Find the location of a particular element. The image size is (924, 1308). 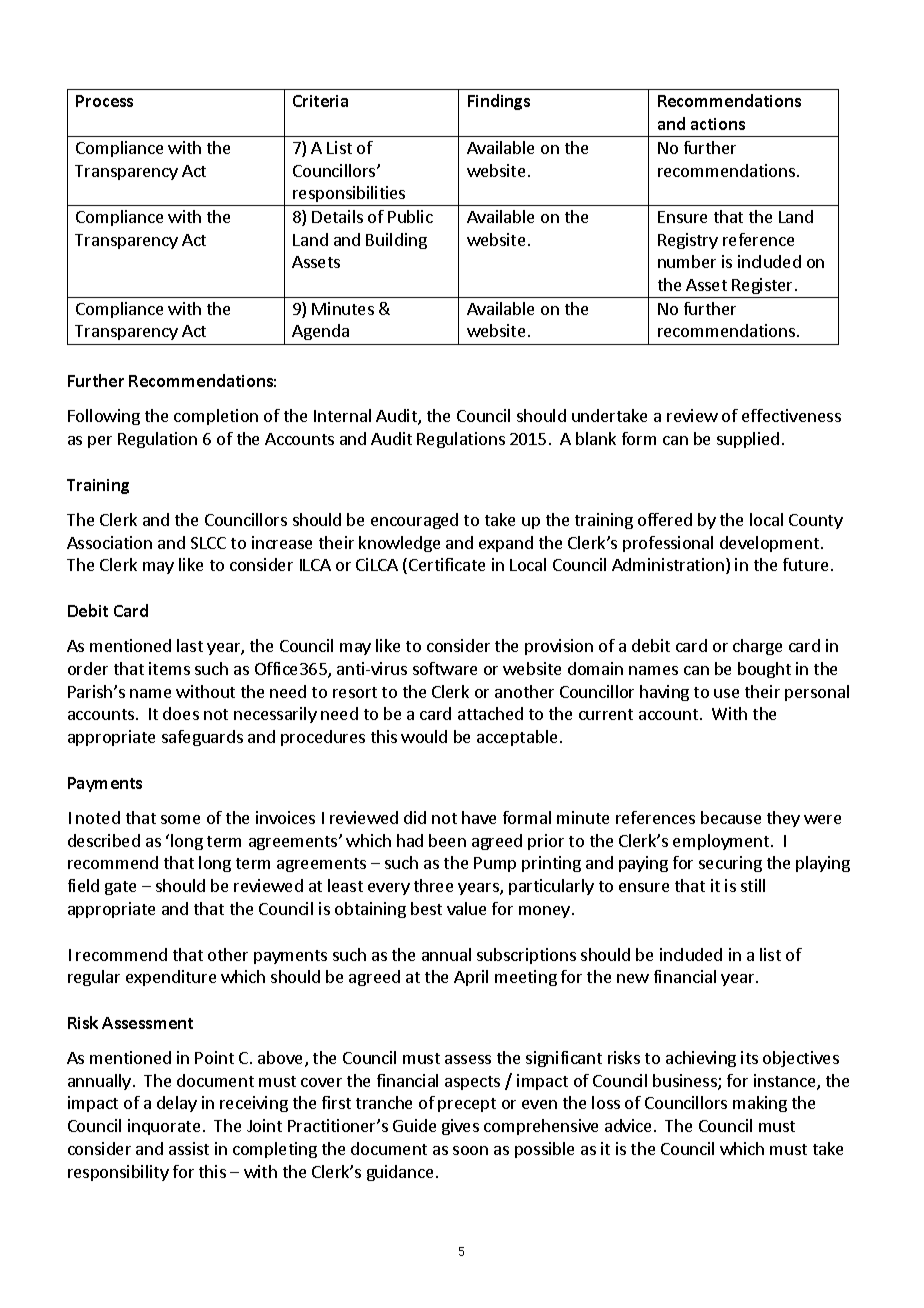

completion is located at coordinates (216, 417).
